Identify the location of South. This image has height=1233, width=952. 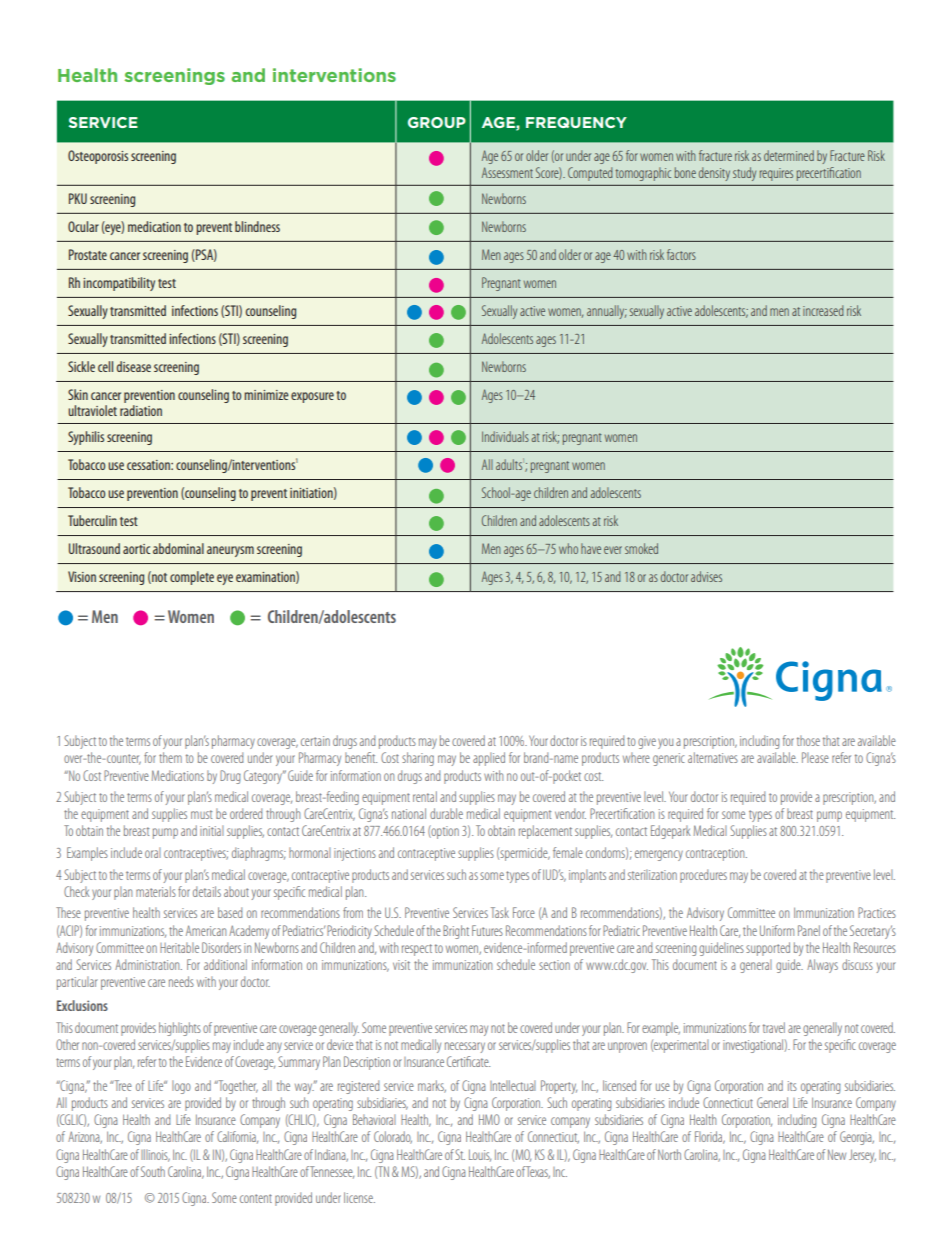
(153, 1171).
